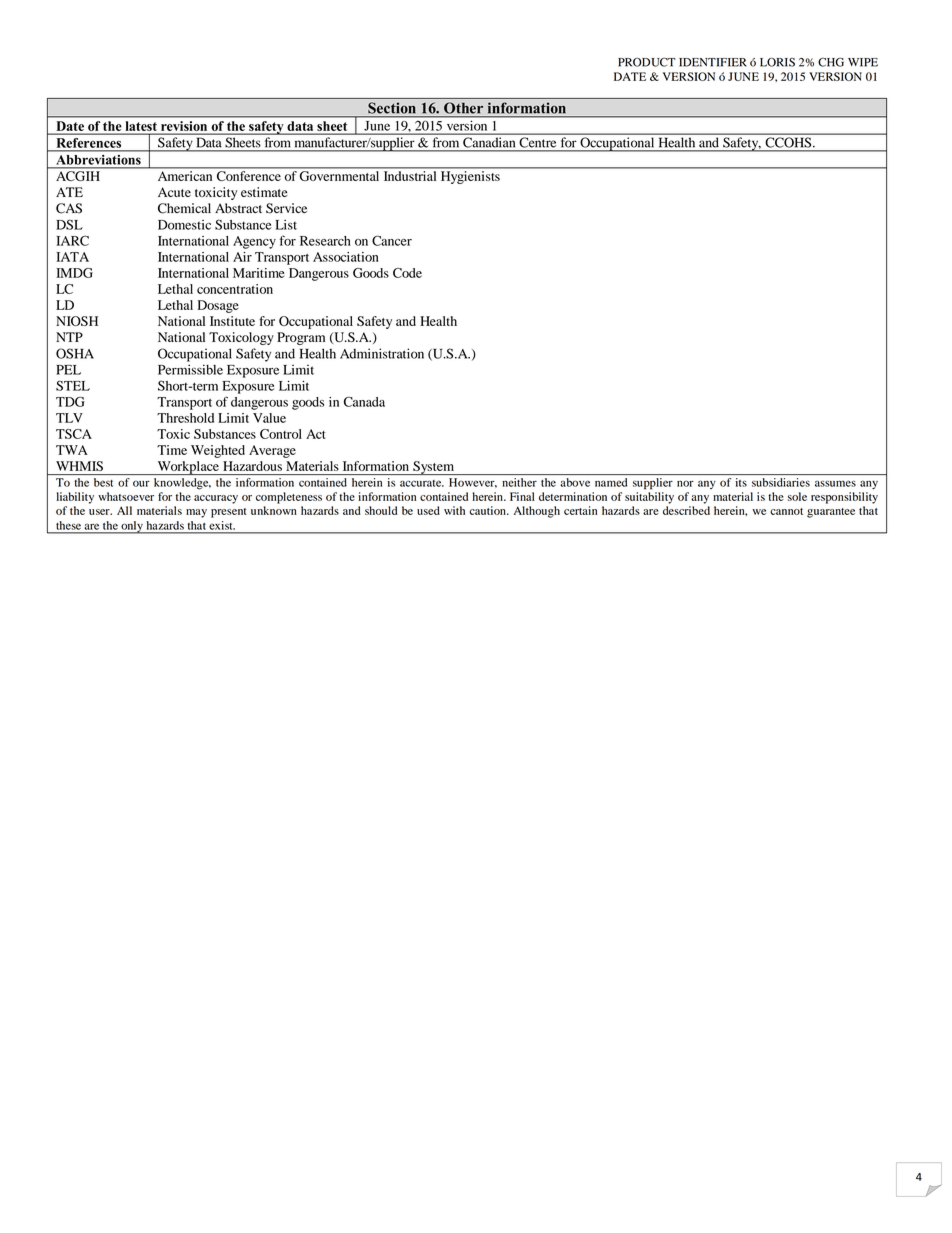 Image resolution: width=952 pixels, height=1233 pixels. What do you see at coordinates (781, 482) in the page?
I see `subsidiaries` at bounding box center [781, 482].
